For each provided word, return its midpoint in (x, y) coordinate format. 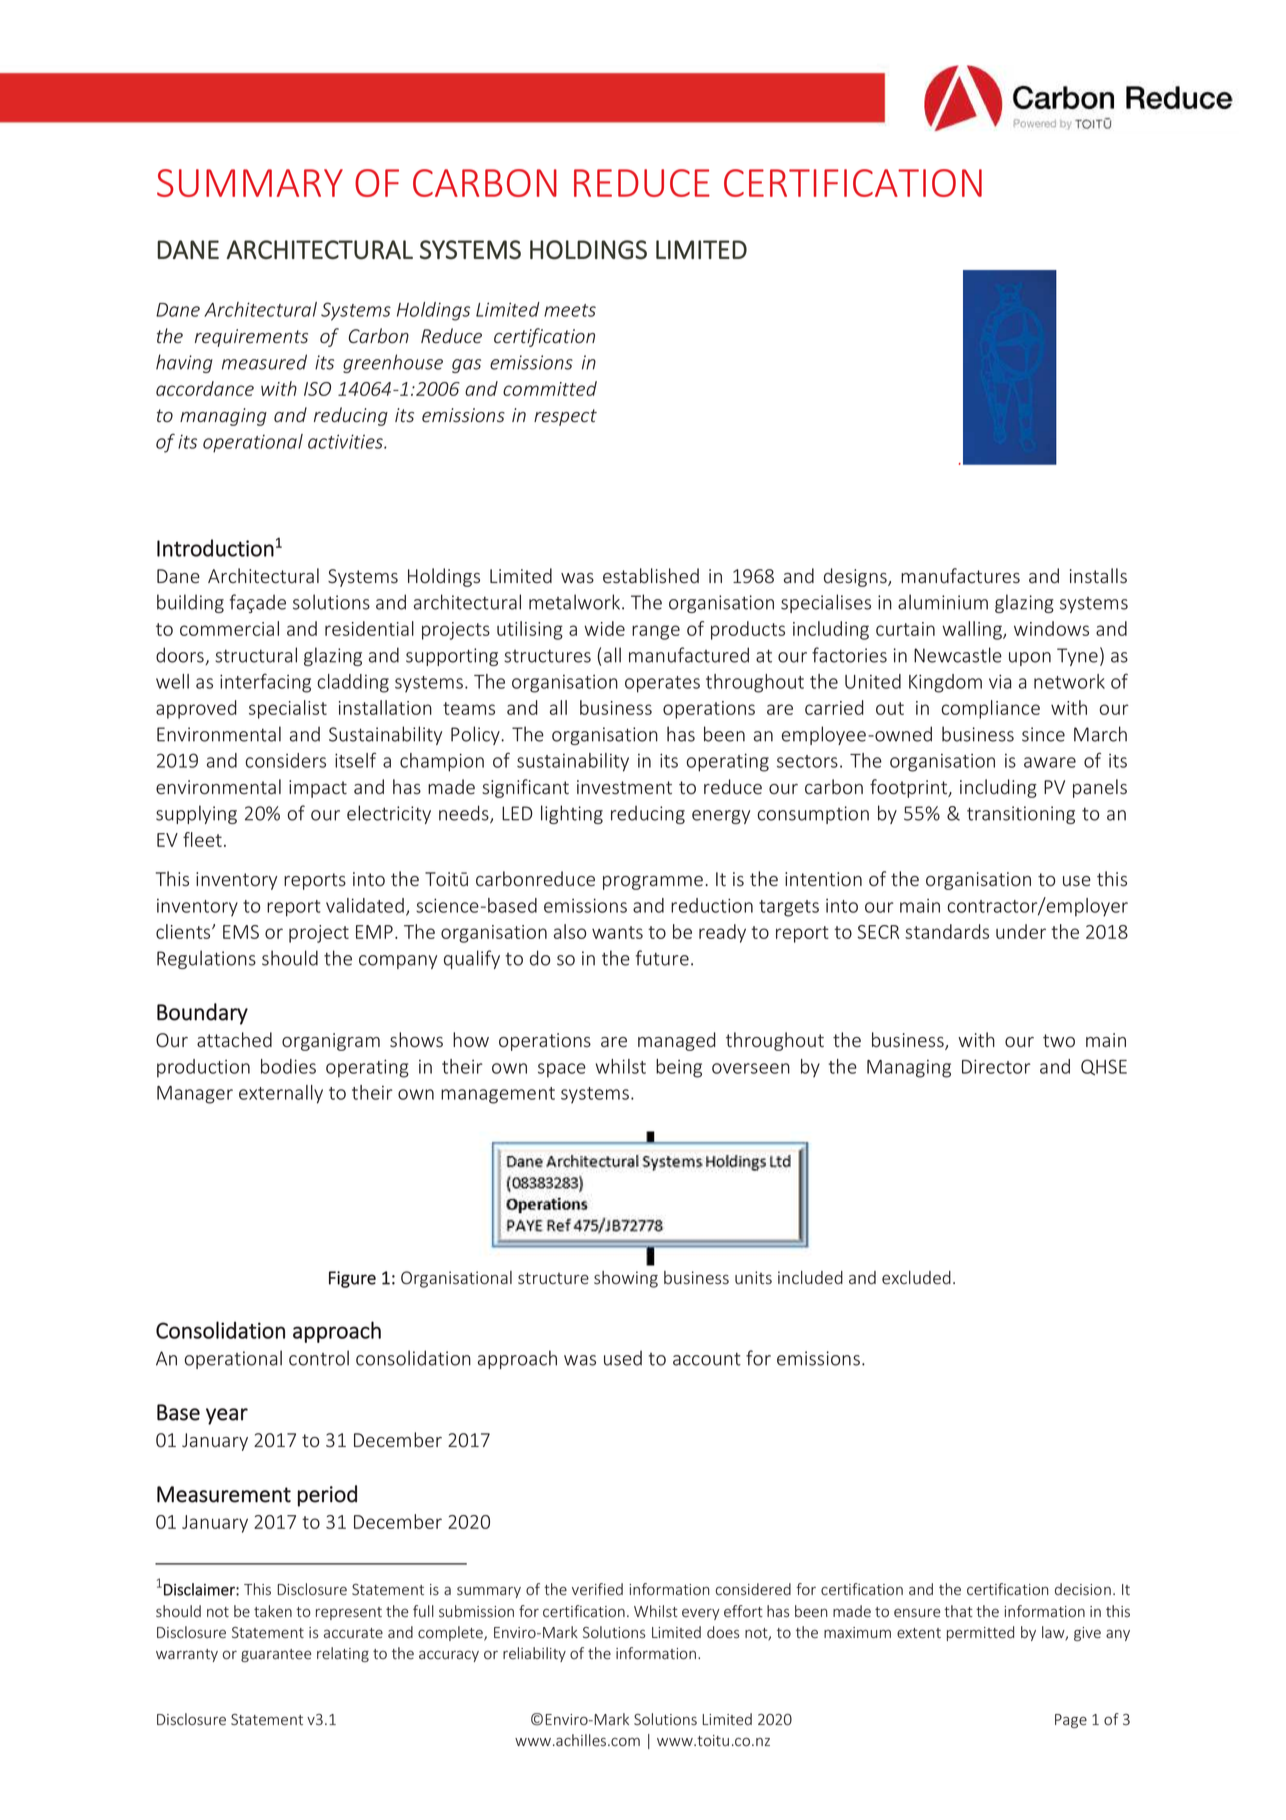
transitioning (1021, 815)
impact (318, 789)
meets (570, 310)
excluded (916, 1278)
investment (624, 787)
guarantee (276, 1655)
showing (626, 1279)
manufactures (960, 576)
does (723, 1632)
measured (264, 362)
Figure (352, 1279)
